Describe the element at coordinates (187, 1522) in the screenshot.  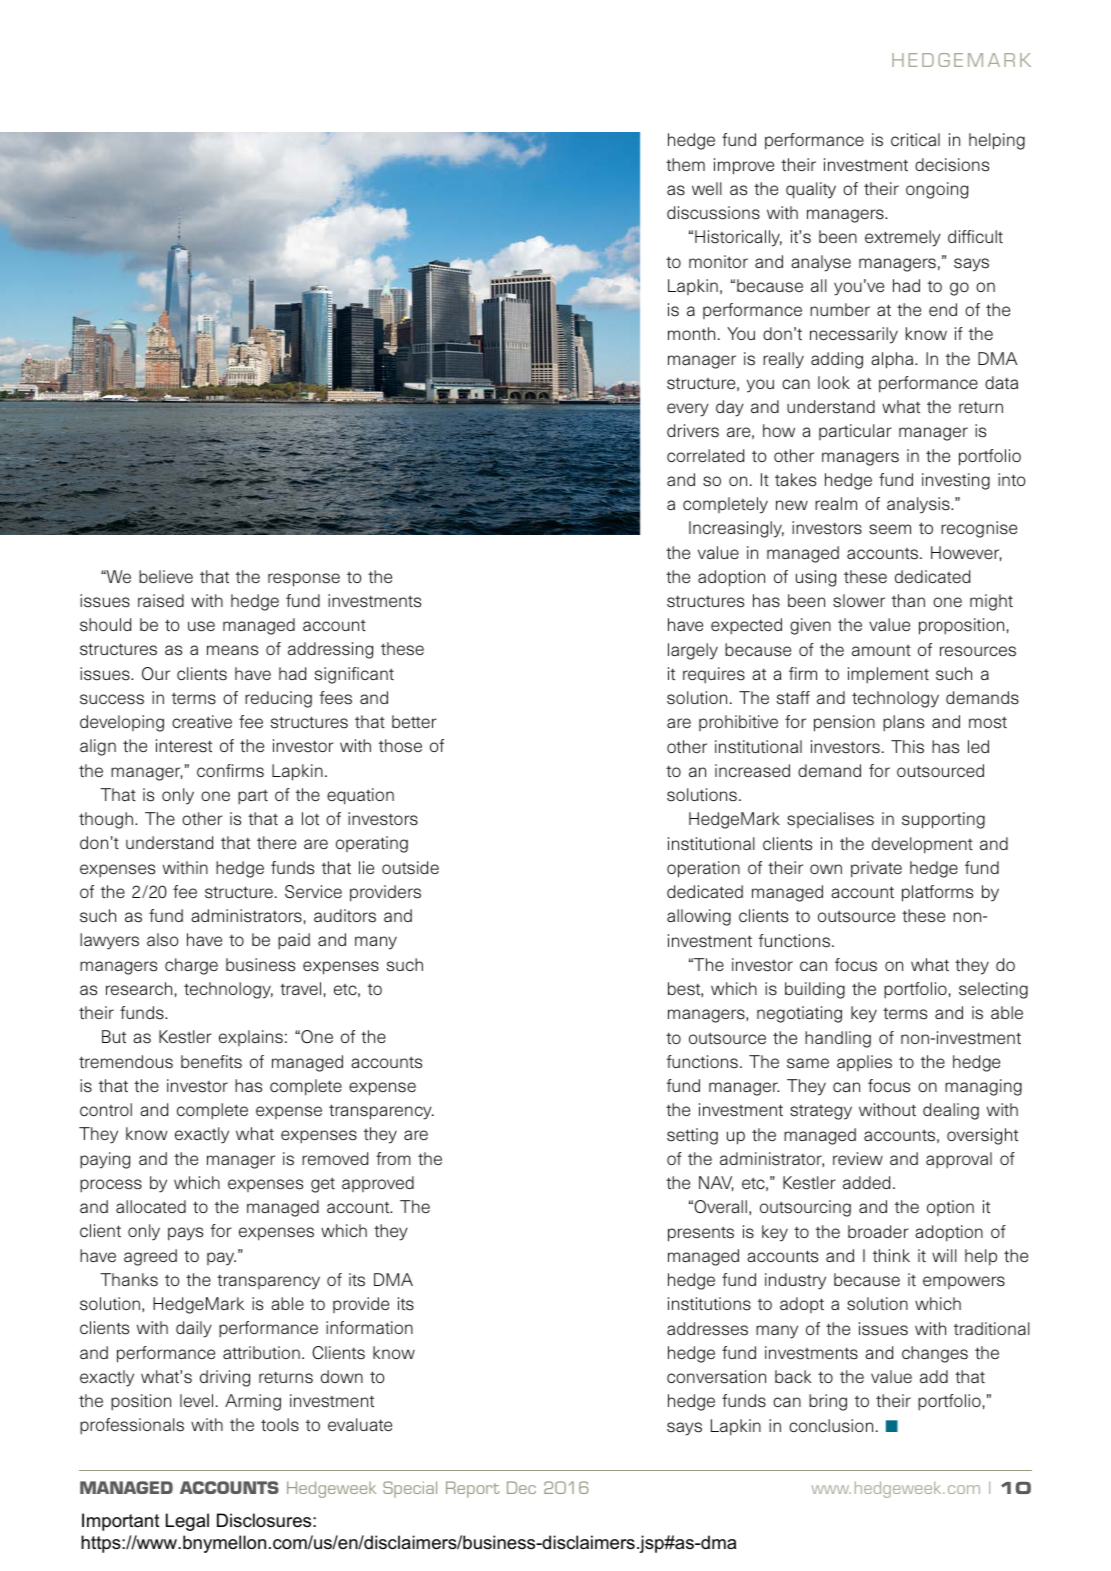
I see `Legal` at that location.
